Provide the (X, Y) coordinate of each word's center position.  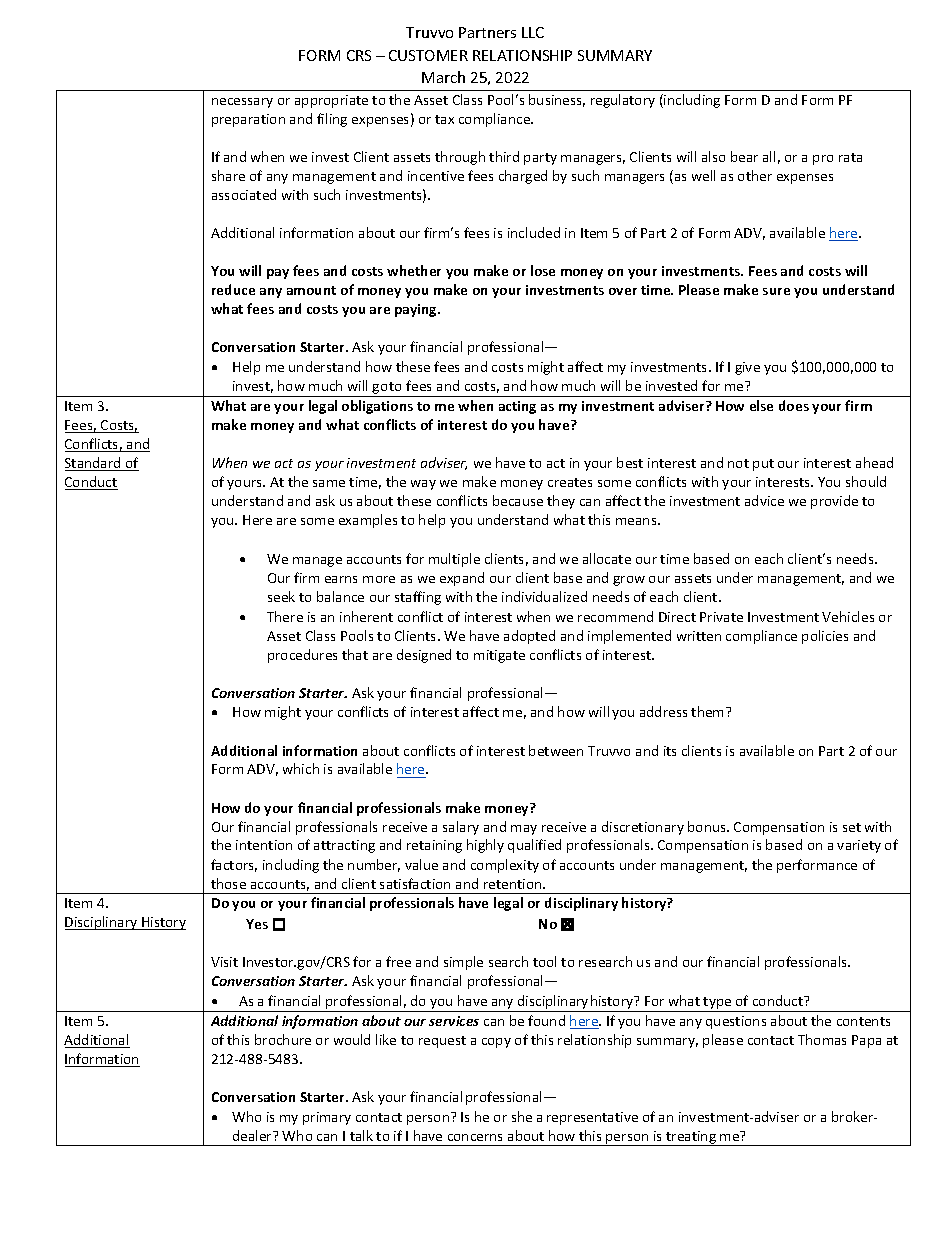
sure (776, 291)
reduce (233, 289)
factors (234, 865)
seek (281, 596)
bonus (708, 826)
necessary (242, 103)
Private (721, 617)
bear (744, 156)
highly (485, 846)
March (443, 77)
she (522, 1116)
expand (462, 579)
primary (327, 1118)
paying (417, 310)
